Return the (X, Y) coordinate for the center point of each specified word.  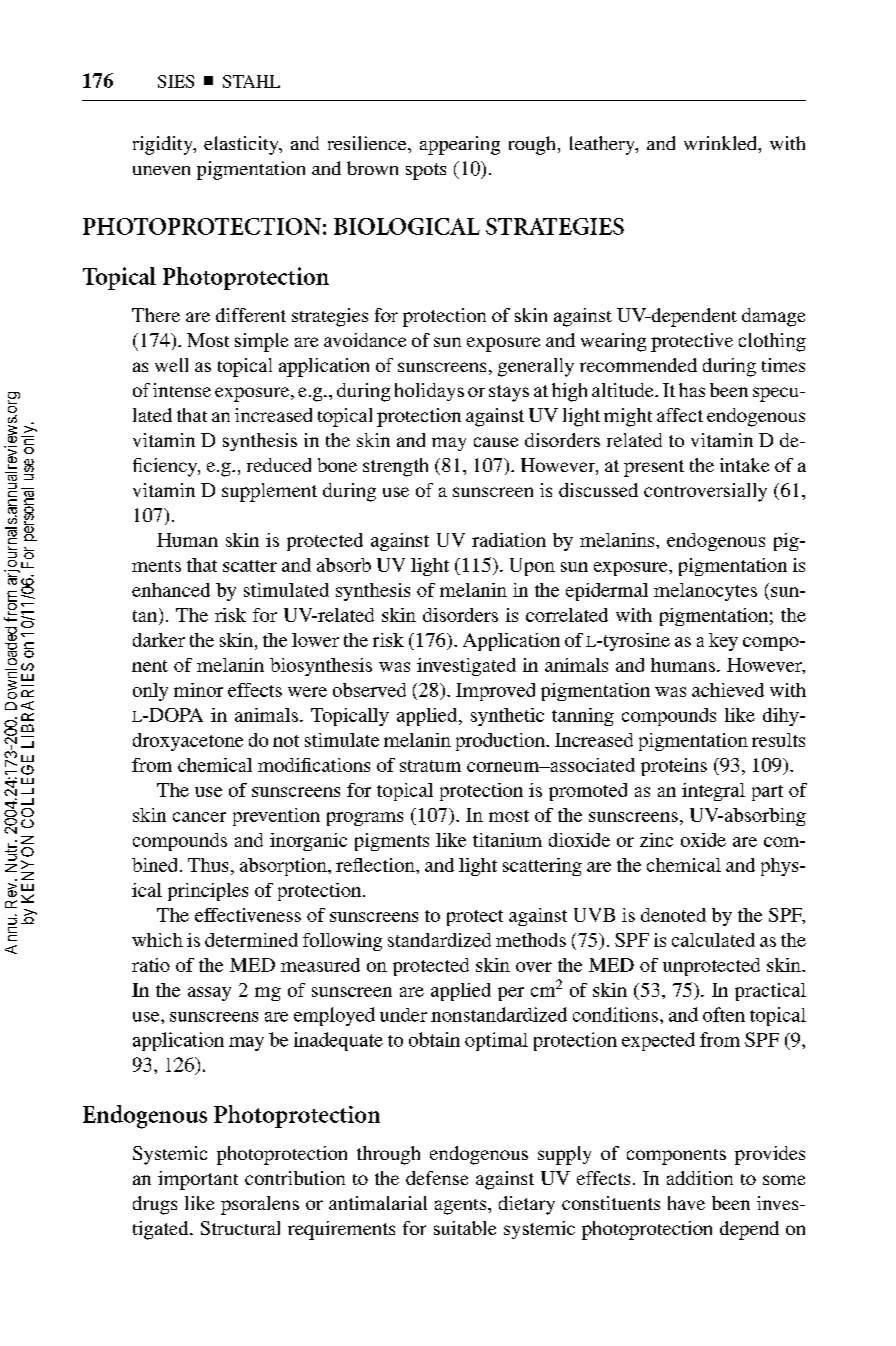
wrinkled (721, 143)
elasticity (242, 145)
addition (700, 1178)
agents (462, 1207)
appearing (460, 145)
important (198, 1180)
